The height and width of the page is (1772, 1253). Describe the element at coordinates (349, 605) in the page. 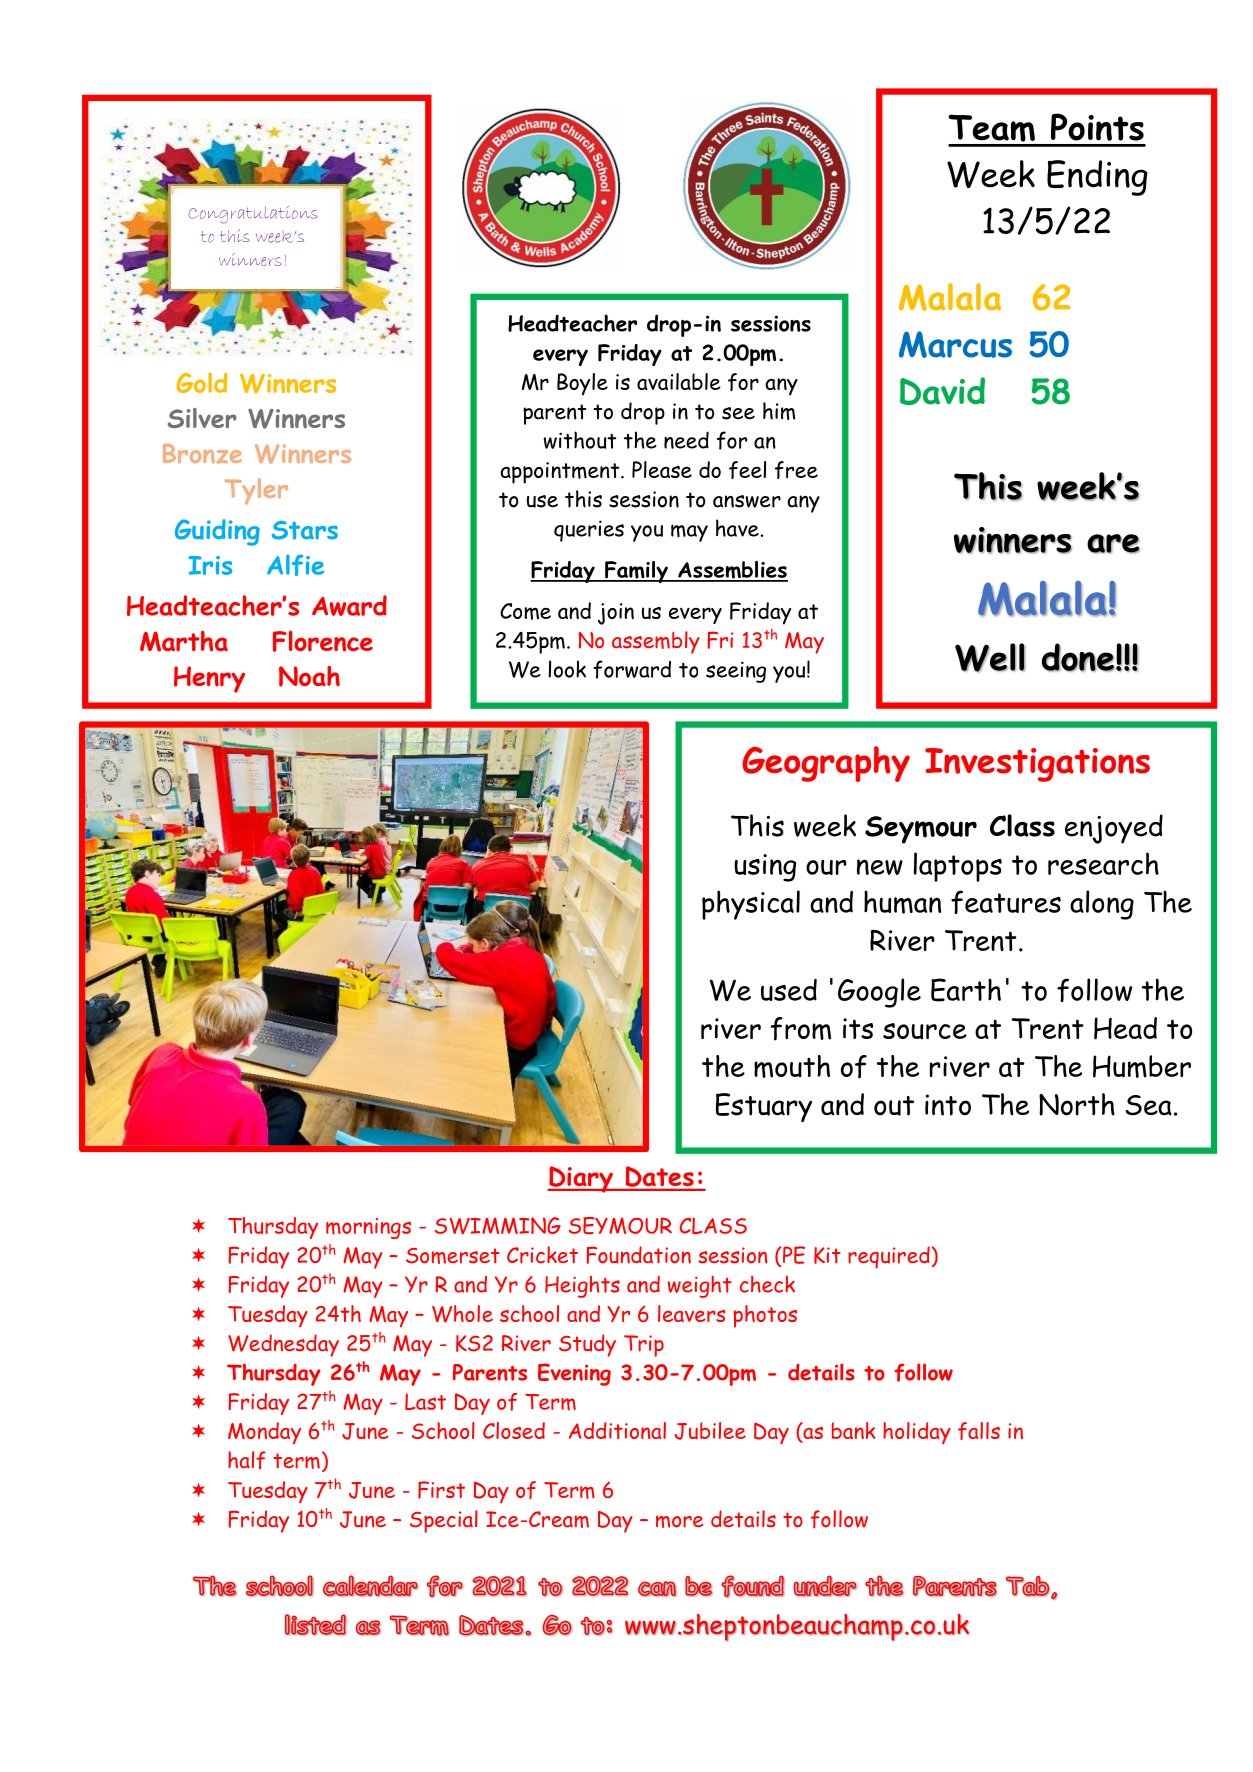

I see `Award` at that location.
